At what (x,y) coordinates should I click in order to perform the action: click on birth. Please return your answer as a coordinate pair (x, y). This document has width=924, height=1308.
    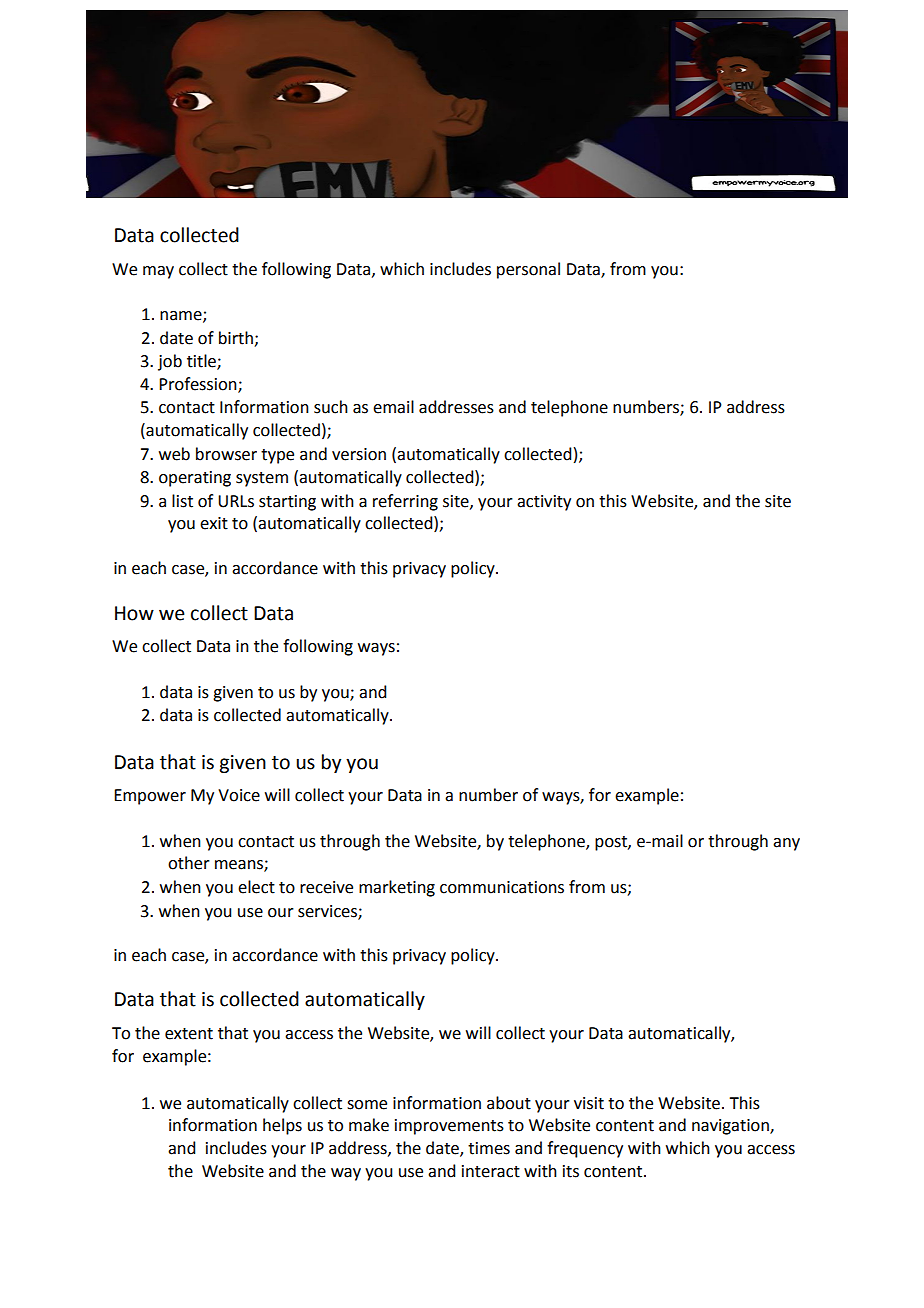
    Looking at the image, I should click on (236, 338).
